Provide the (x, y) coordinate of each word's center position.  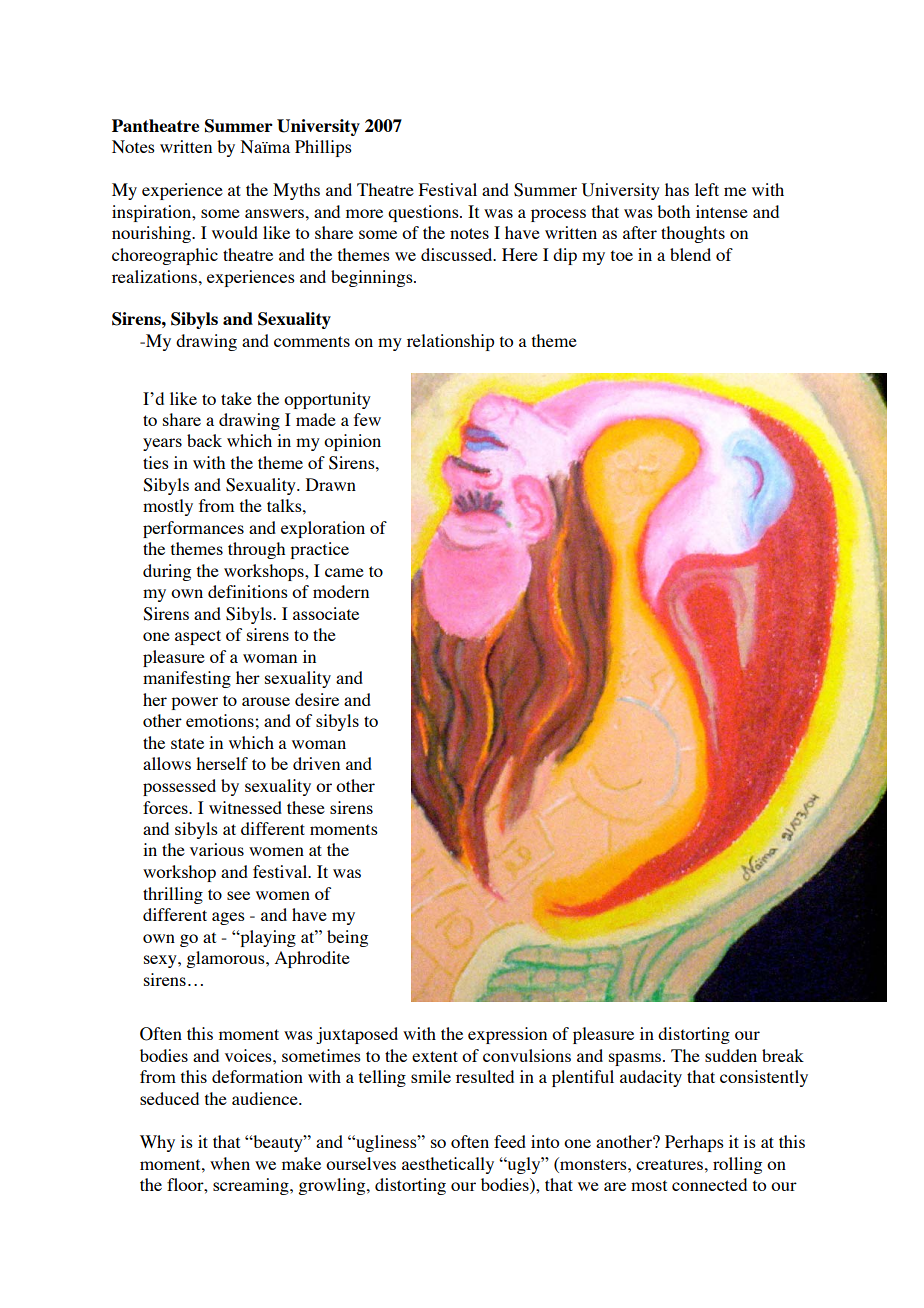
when (230, 1163)
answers (274, 213)
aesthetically (448, 1165)
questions (424, 213)
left (707, 189)
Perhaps (694, 1143)
